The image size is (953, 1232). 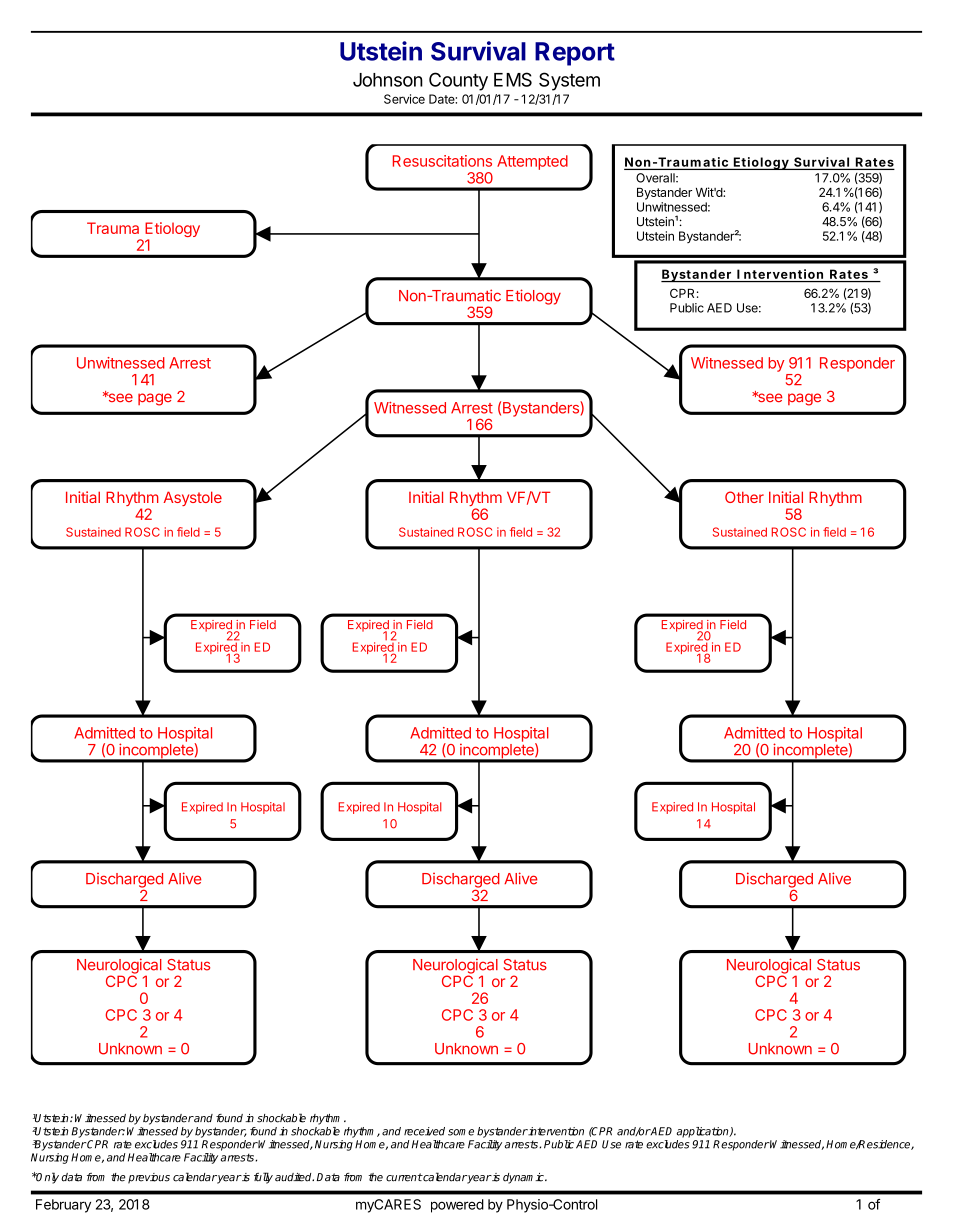 What do you see at coordinates (569, 81) in the page?
I see `System` at bounding box center [569, 81].
